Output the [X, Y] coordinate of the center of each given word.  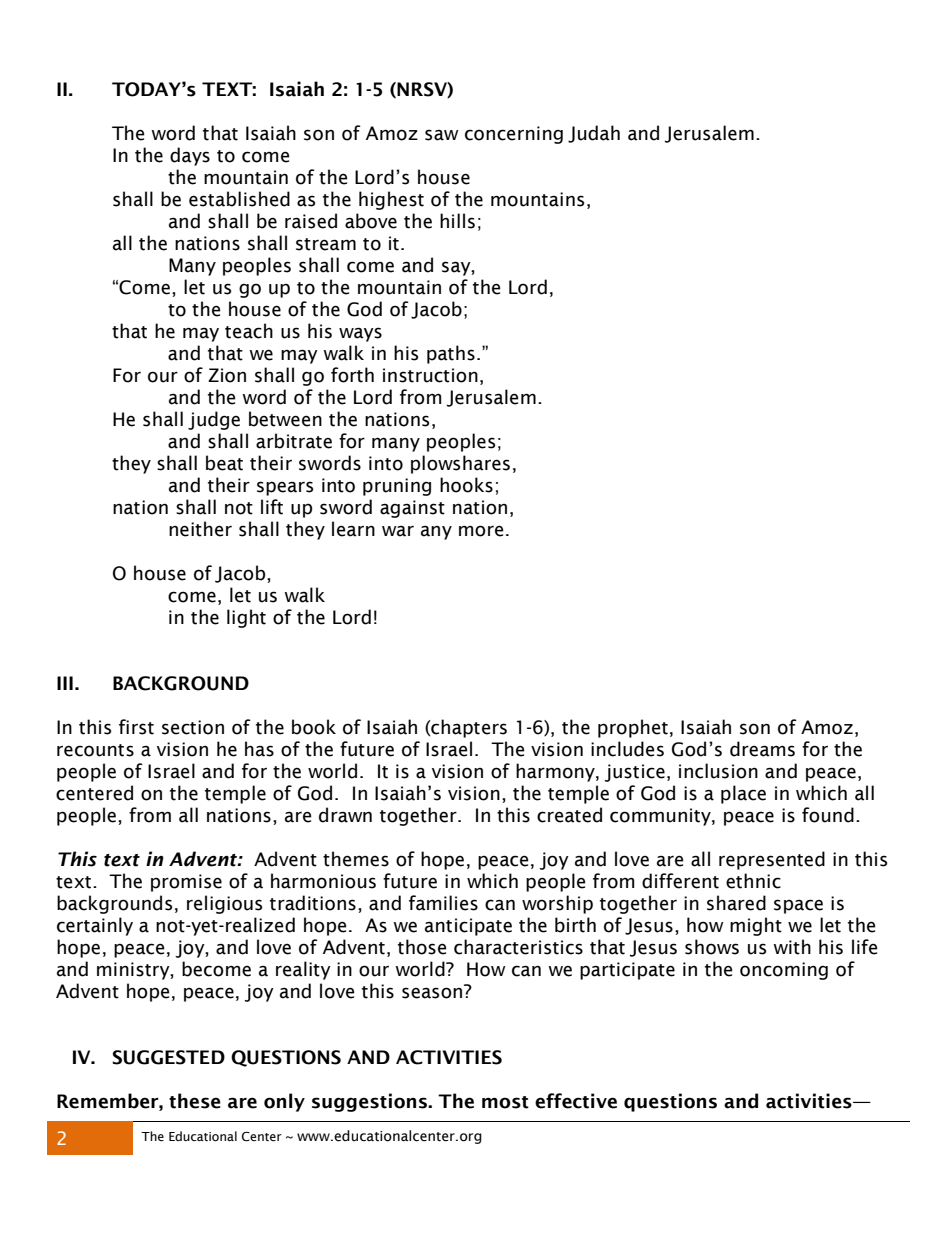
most [505, 1102]
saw [442, 135]
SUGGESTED [168, 1057]
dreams [762, 749]
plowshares [460, 464]
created [569, 815]
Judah [594, 134]
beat [224, 463]
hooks [466, 485]
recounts [95, 750]
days [190, 156]
